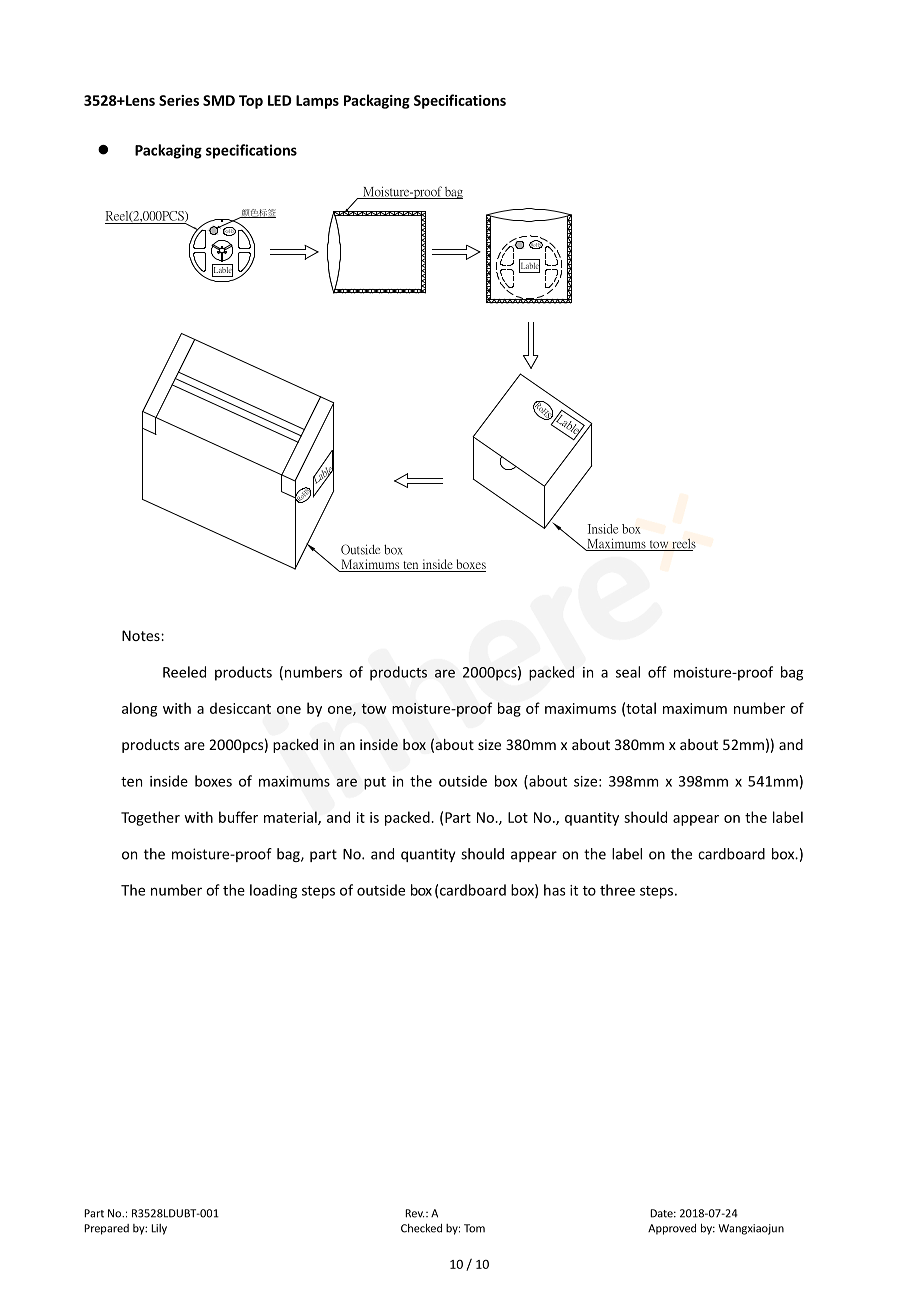  Describe the element at coordinates (251, 102) in the screenshot. I see `Top` at that location.
